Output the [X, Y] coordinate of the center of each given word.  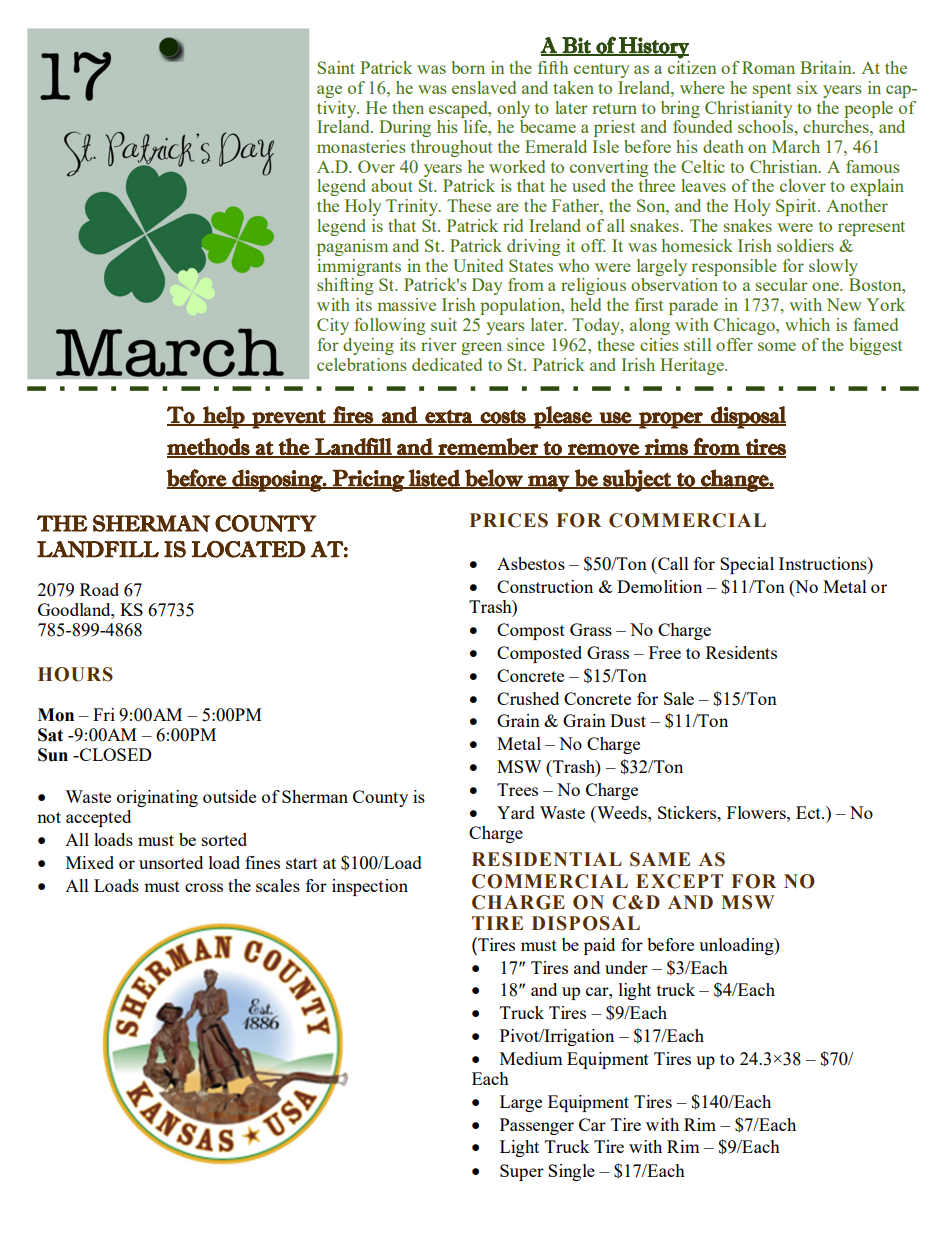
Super [522, 1172]
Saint [336, 67]
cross [204, 887]
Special [747, 565]
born [468, 67]
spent [772, 90]
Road [99, 589]
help [224, 417]
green [481, 348]
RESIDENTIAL [547, 859]
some [777, 346]
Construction [545, 586]
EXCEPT [679, 881]
